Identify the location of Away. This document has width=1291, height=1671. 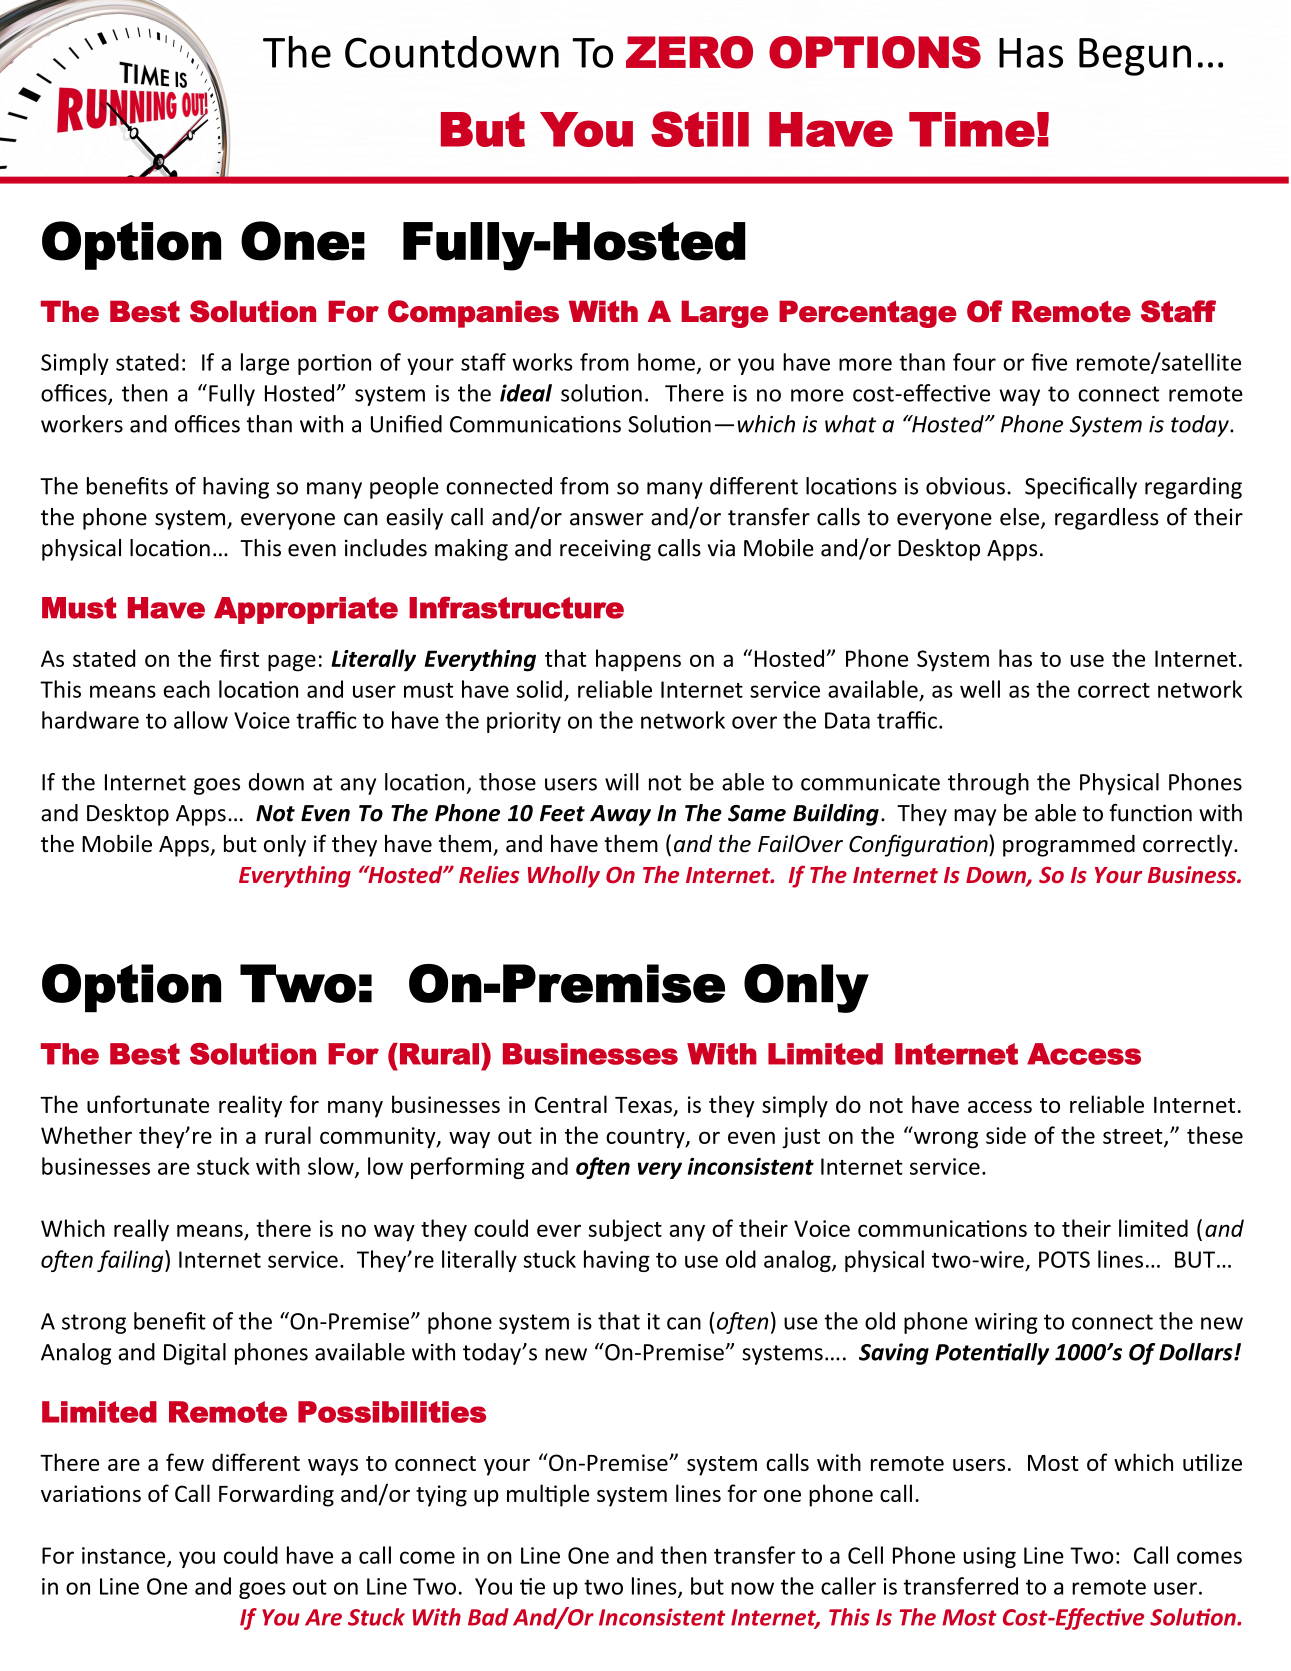
(620, 815).
